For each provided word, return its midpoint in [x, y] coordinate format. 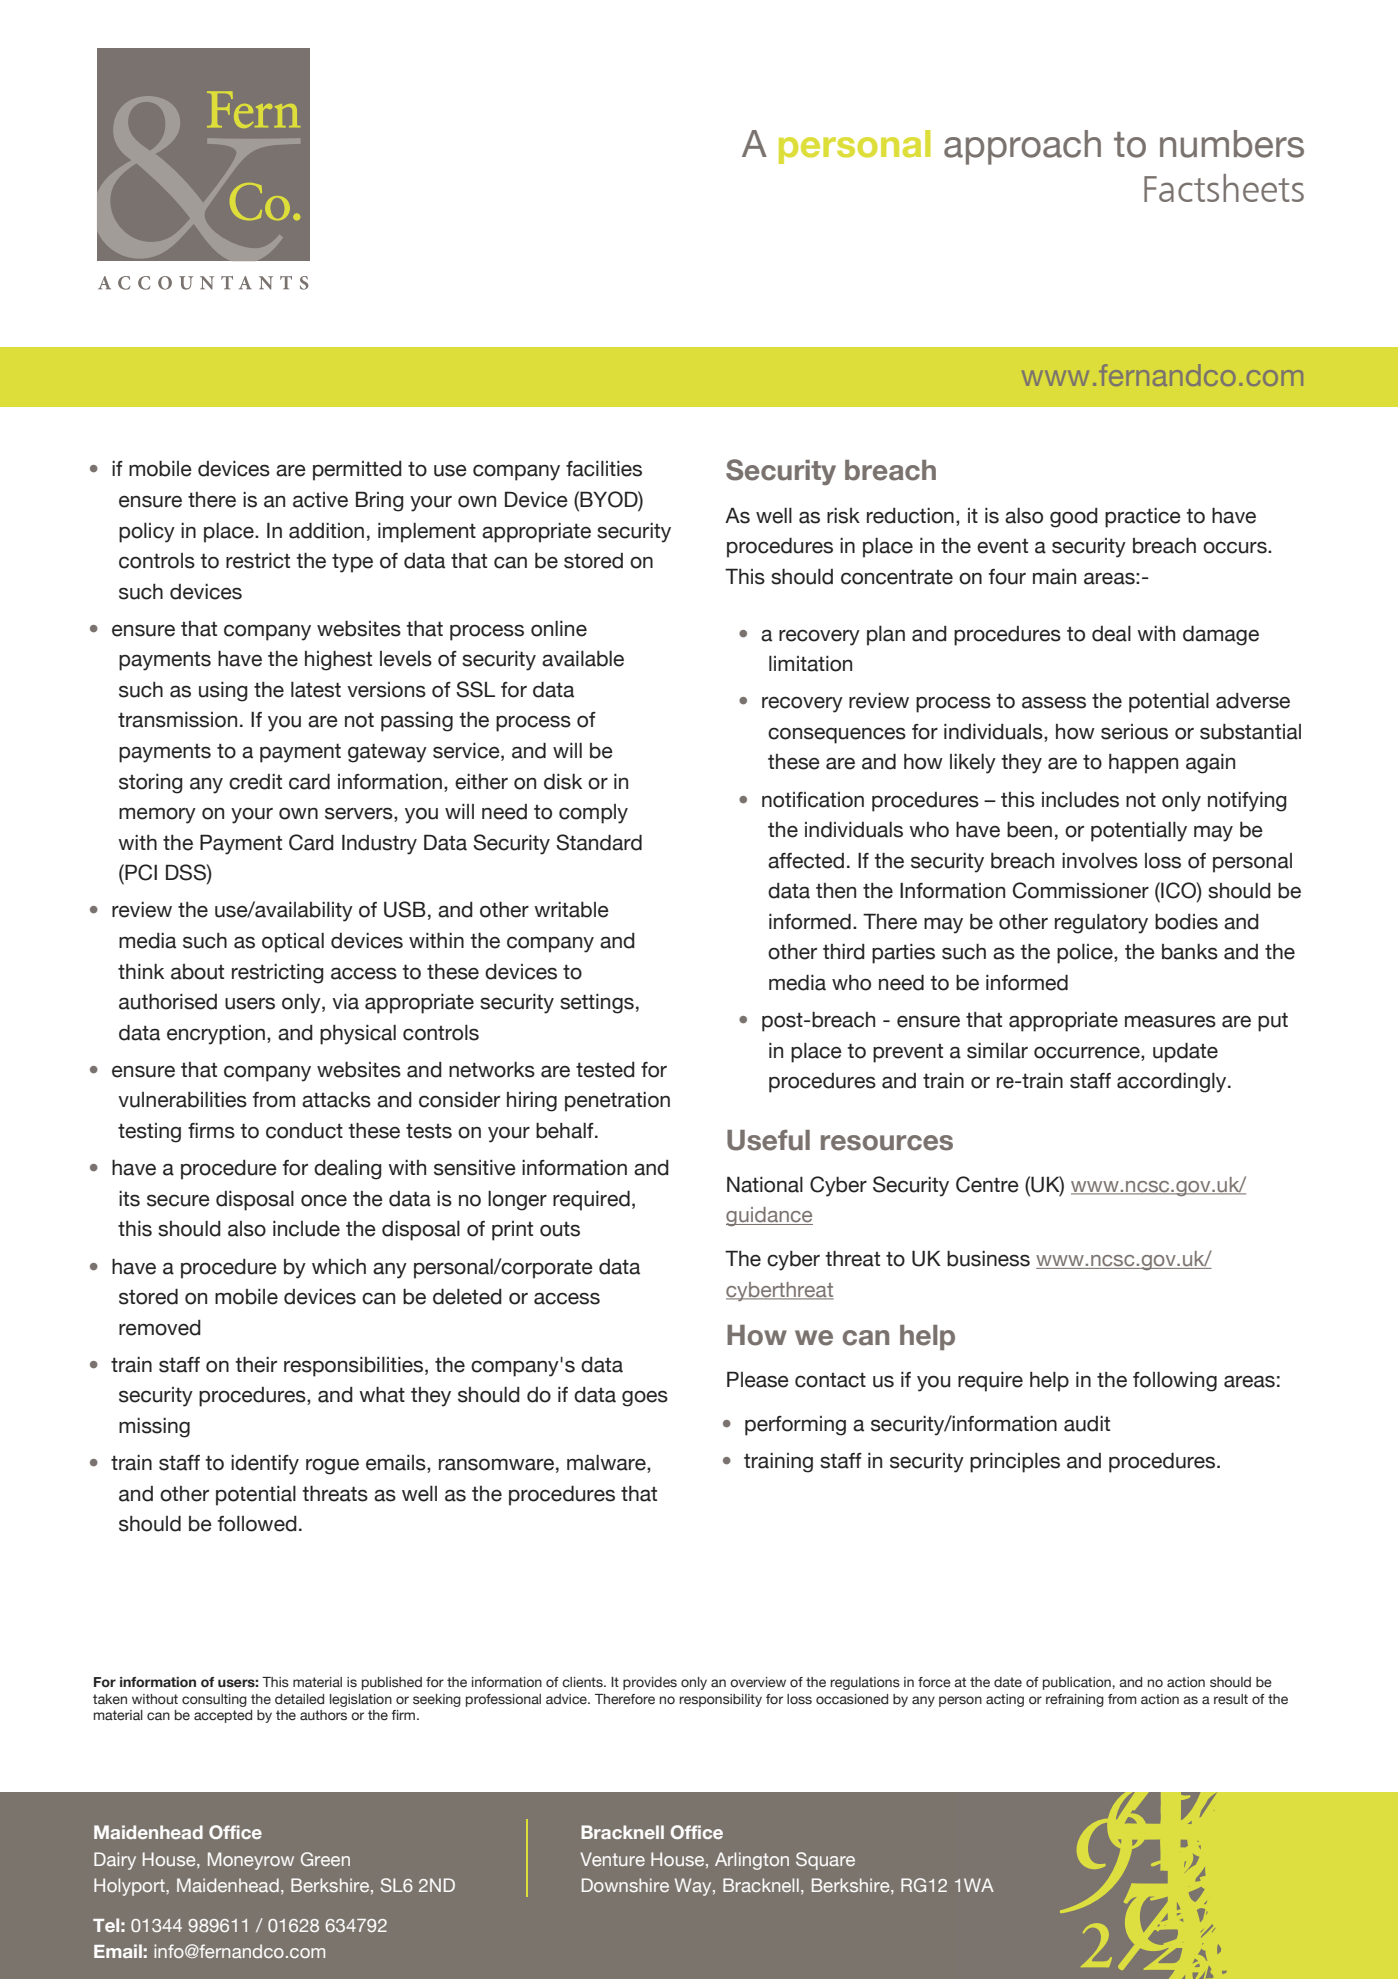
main [1054, 576]
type [352, 563]
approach [1022, 147]
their [256, 1364]
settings [597, 1003]
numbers [1232, 144]
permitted [357, 471]
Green [325, 1859]
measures [1170, 1021]
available [583, 658]
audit [1087, 1424]
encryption [216, 1035]
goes [645, 1398]
